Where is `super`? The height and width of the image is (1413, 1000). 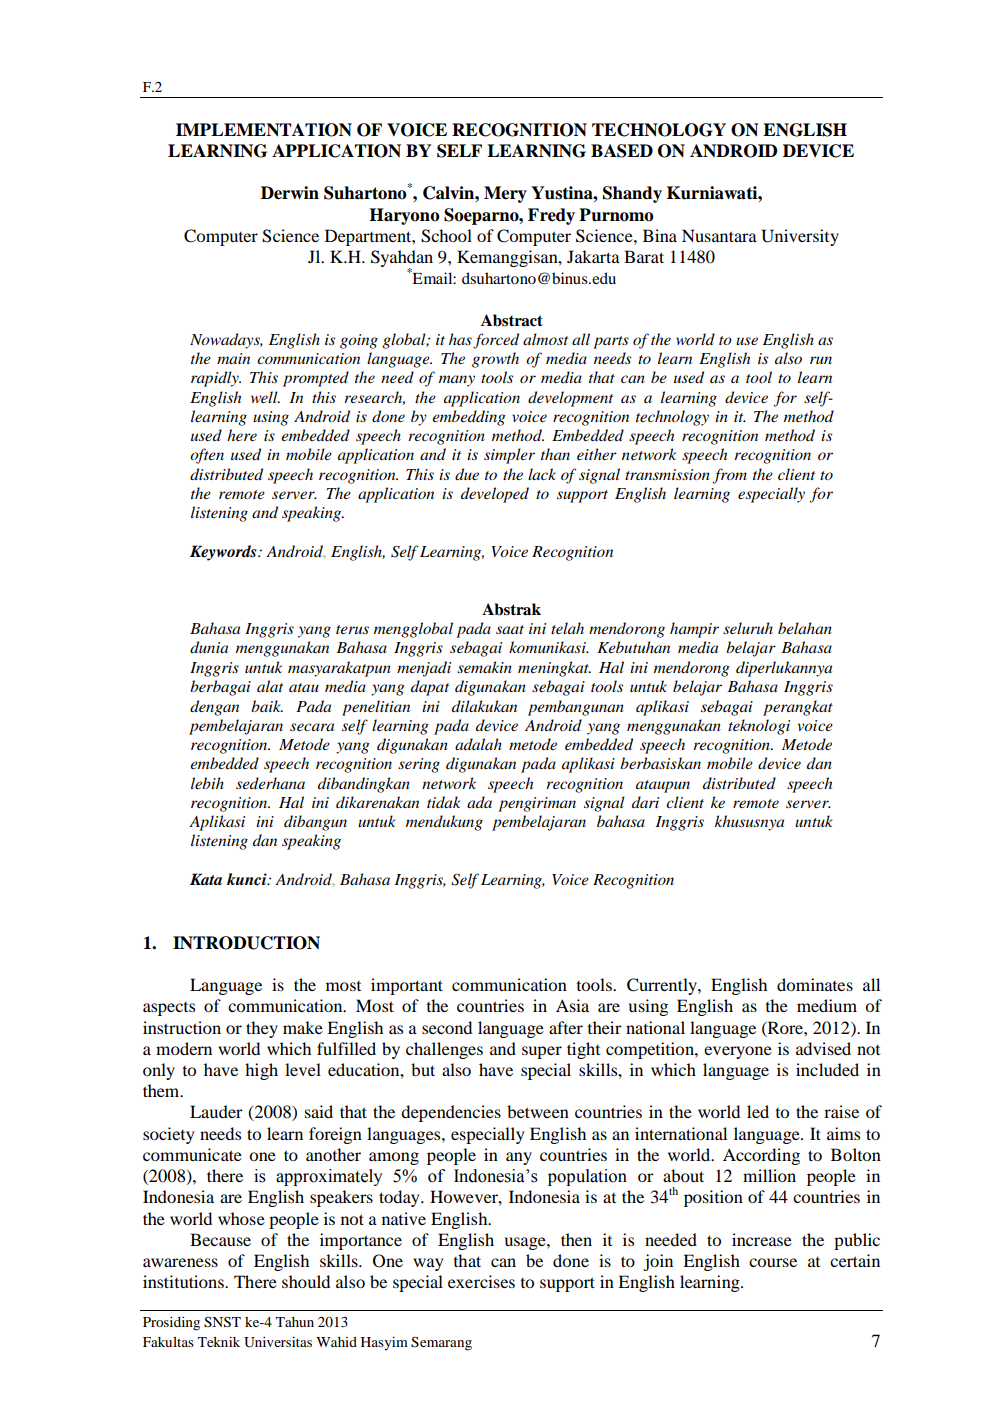 super is located at coordinates (542, 1052).
